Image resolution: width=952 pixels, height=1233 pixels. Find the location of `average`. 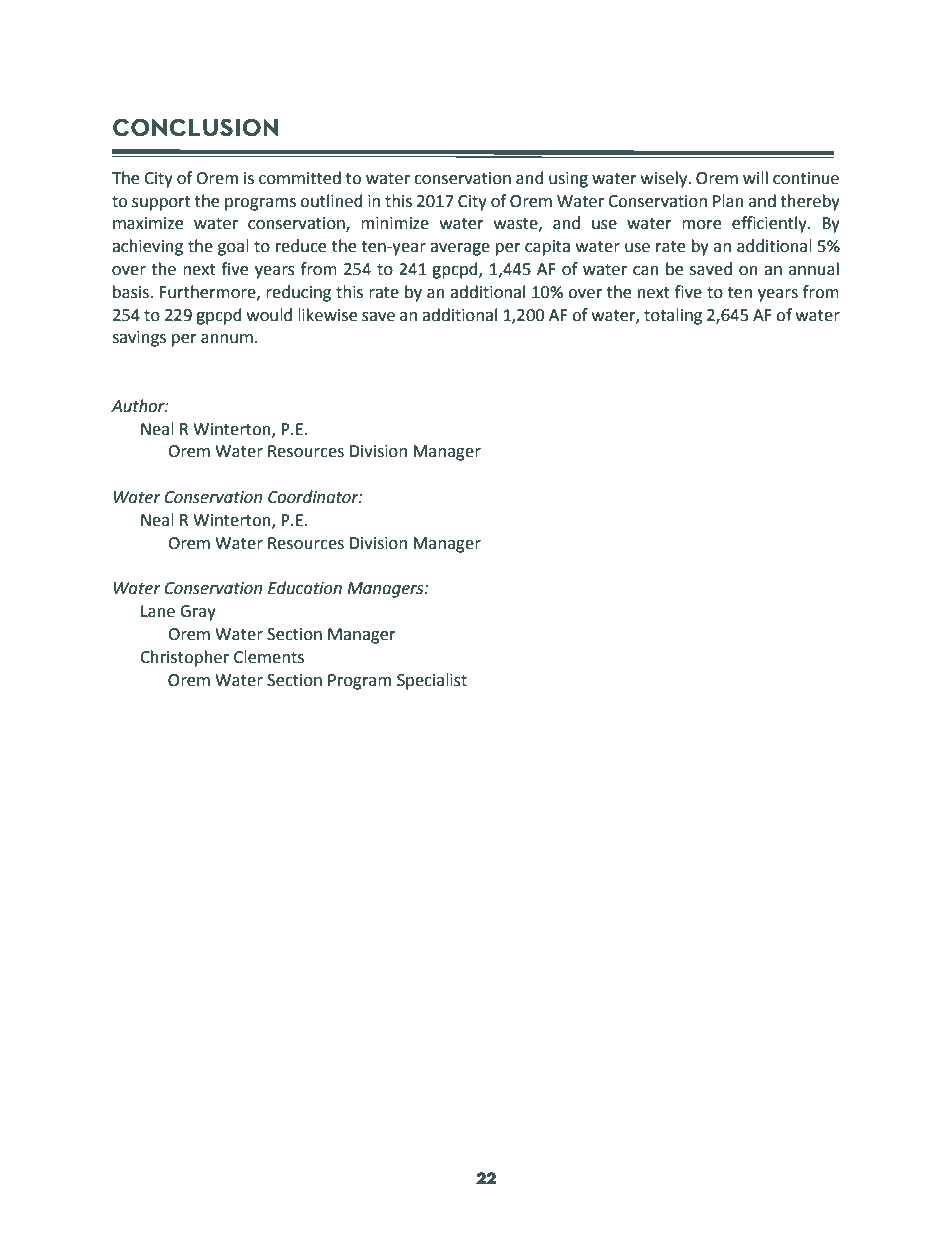

average is located at coordinates (460, 249).
